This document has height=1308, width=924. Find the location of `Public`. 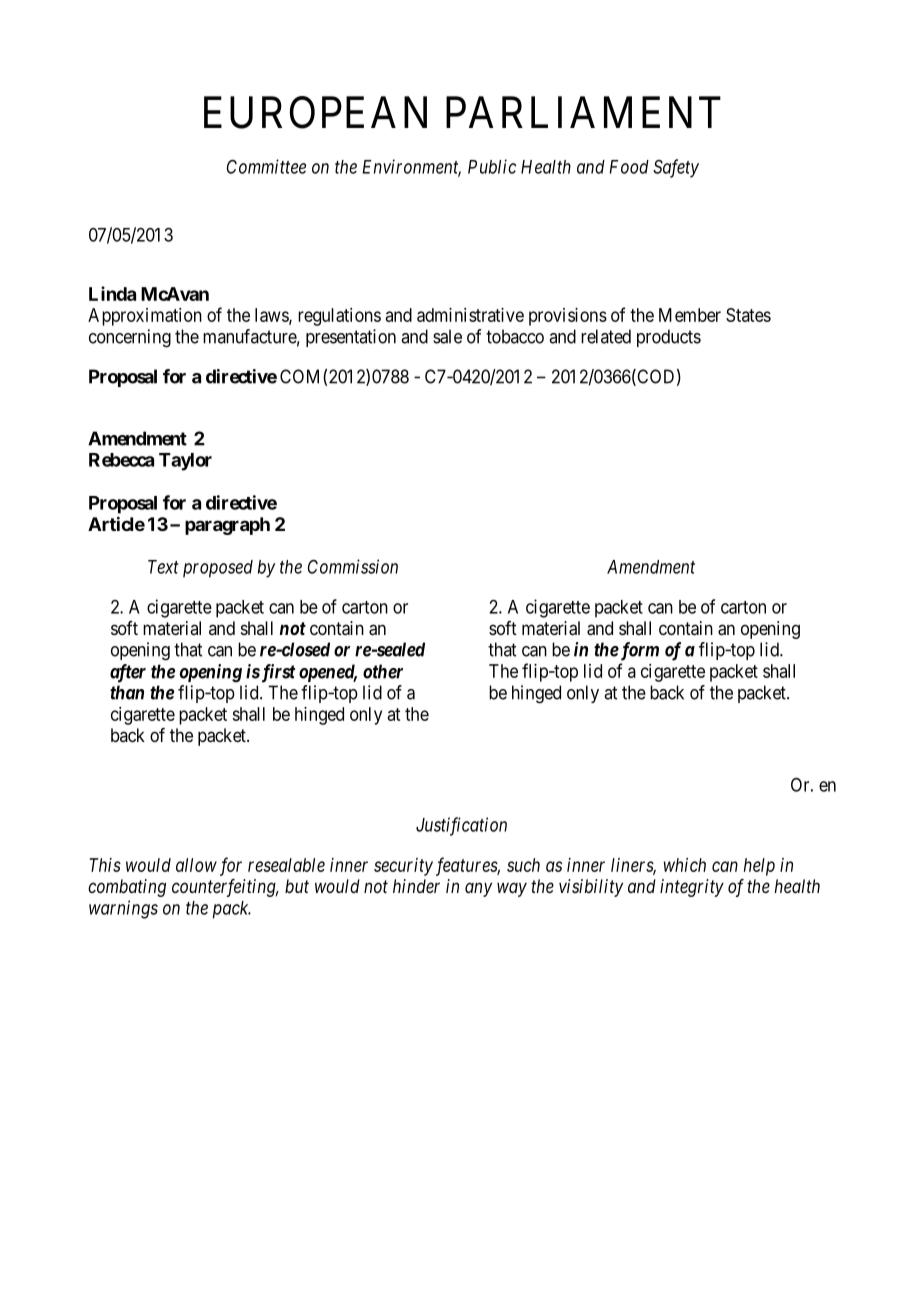

Public is located at coordinates (492, 166).
